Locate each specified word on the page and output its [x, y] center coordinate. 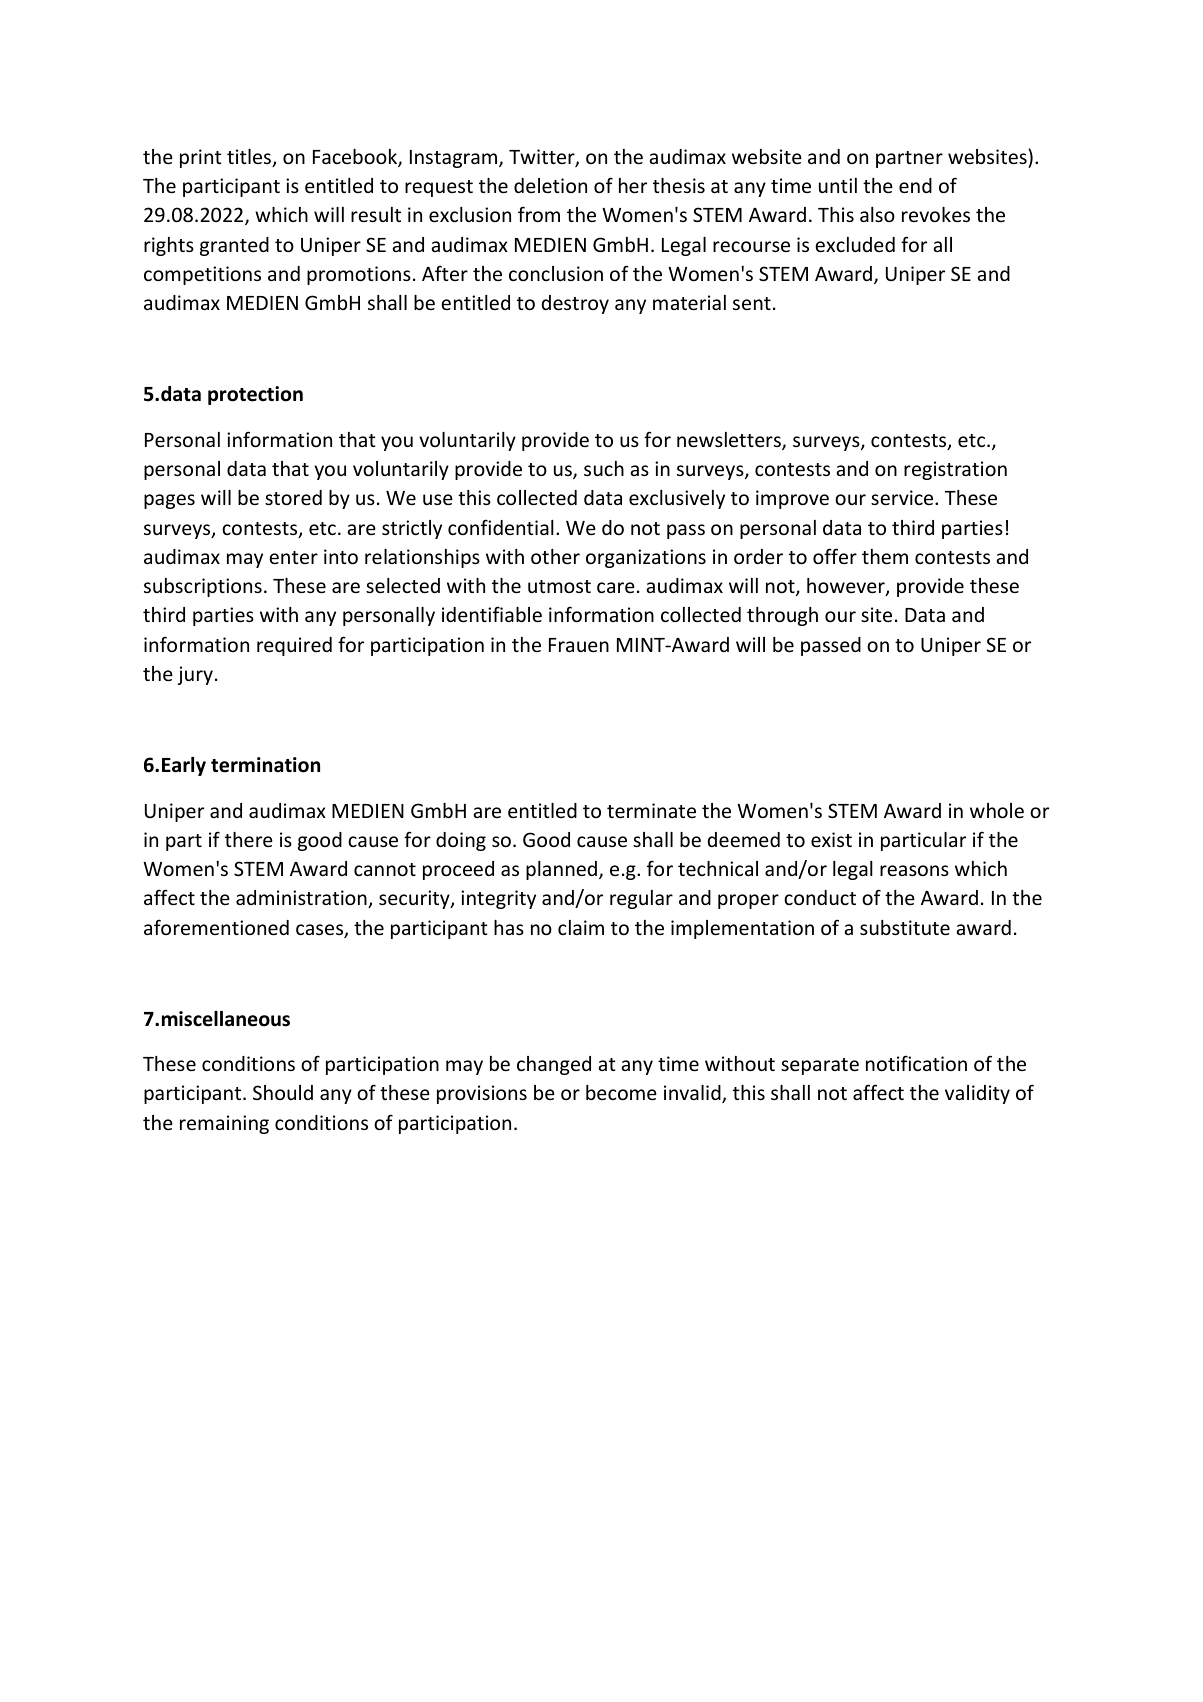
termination [265, 765]
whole [997, 810]
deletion [550, 185]
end [915, 185]
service [903, 497]
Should [283, 1092]
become [621, 1092]
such [604, 468]
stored [293, 497]
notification [916, 1063]
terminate [651, 810]
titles [250, 158]
